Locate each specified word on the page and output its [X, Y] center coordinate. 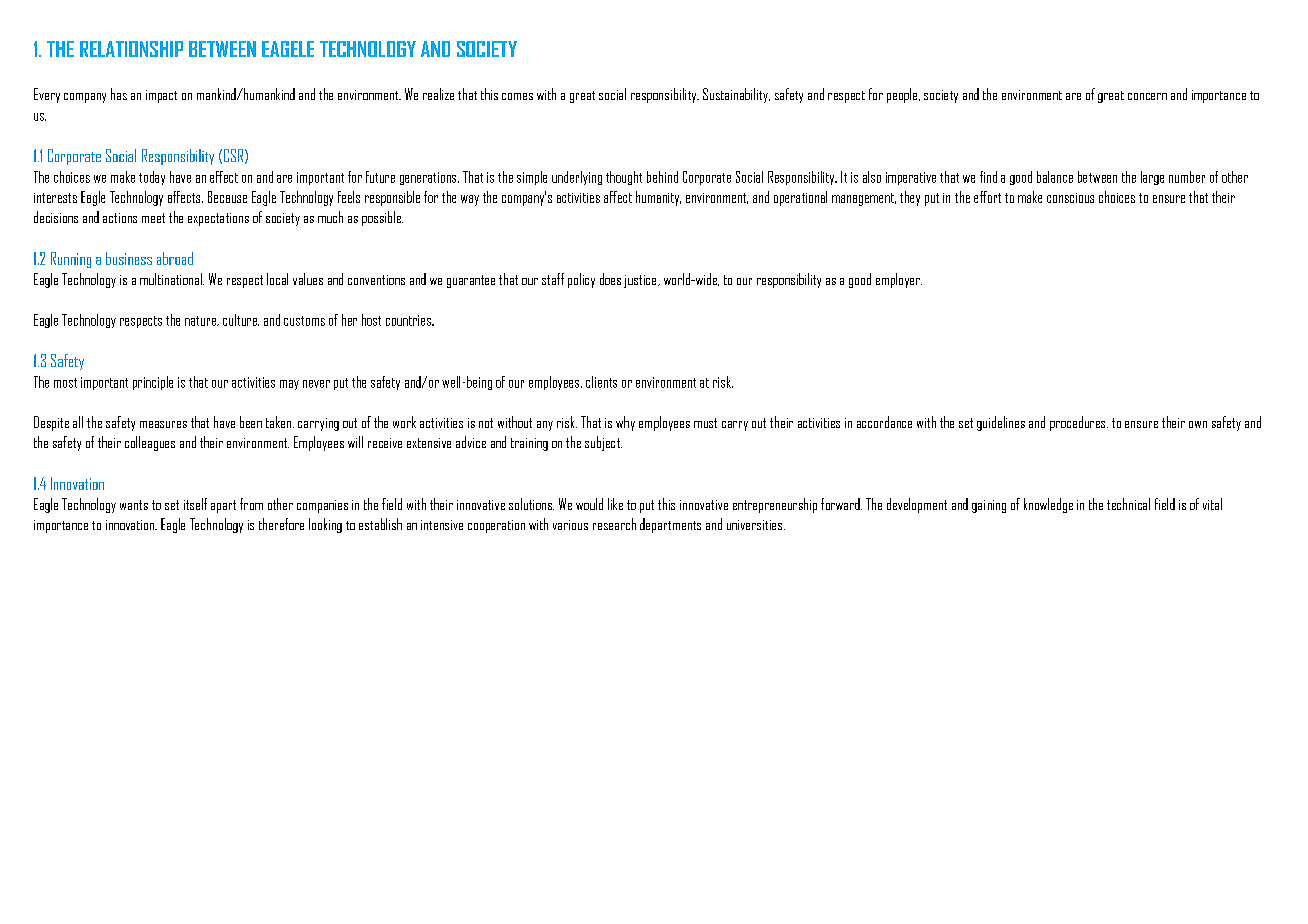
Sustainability [736, 95]
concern [1147, 96]
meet [153, 218]
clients [601, 382]
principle [153, 383]
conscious [1070, 198]
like [615, 504]
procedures [1079, 423]
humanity [658, 198]
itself [195, 504]
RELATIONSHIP [131, 49]
